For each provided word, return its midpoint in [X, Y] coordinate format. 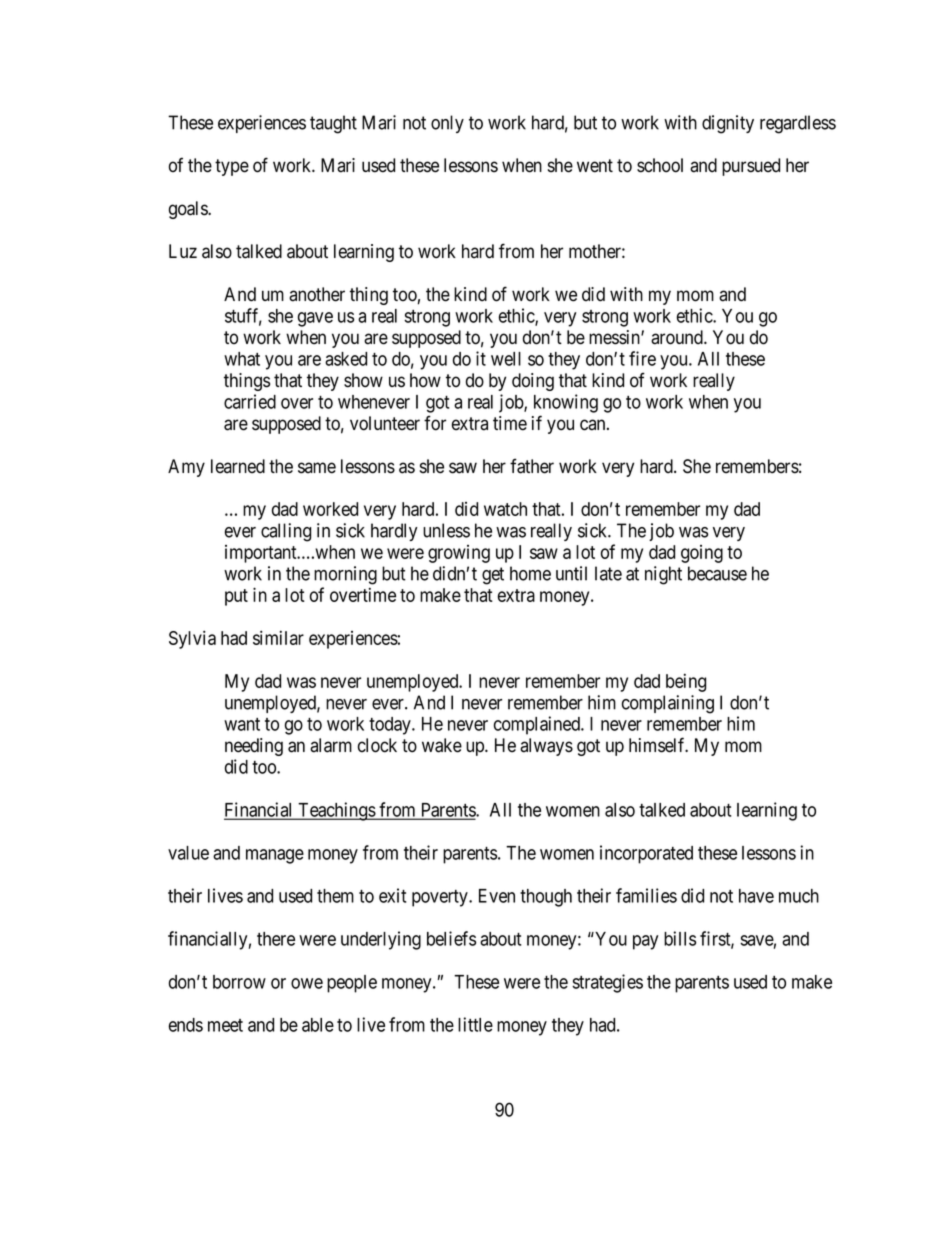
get [493, 576]
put [236, 597]
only [447, 124]
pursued [751, 167]
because [717, 573]
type [232, 167]
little [475, 1024]
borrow [239, 982]
